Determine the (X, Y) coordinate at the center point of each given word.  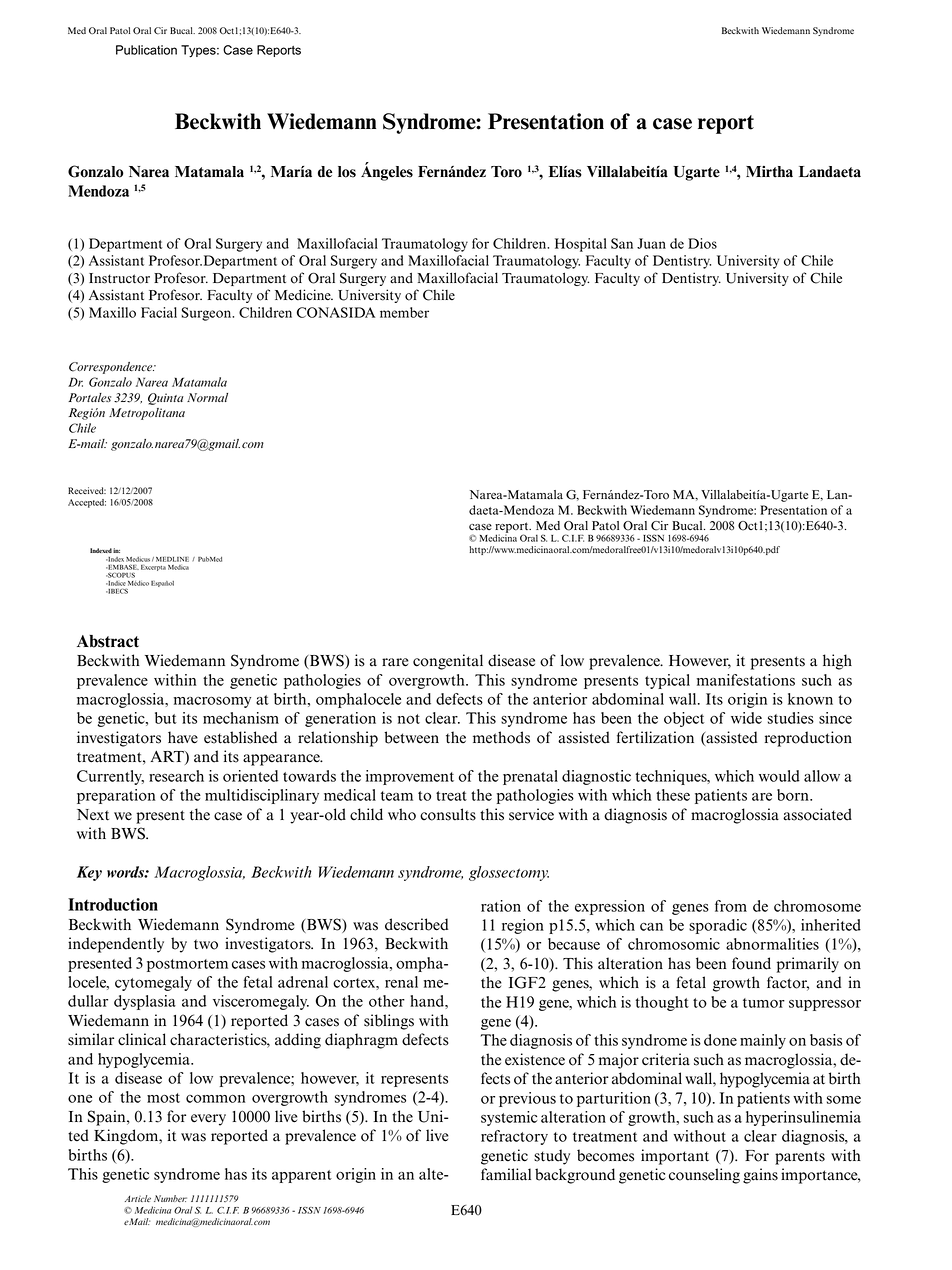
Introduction (113, 904)
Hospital (581, 245)
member (404, 312)
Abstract (108, 641)
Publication (146, 50)
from (731, 906)
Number (170, 1198)
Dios (702, 243)
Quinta (166, 399)
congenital (448, 662)
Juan (651, 243)
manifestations (746, 680)
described (416, 924)
